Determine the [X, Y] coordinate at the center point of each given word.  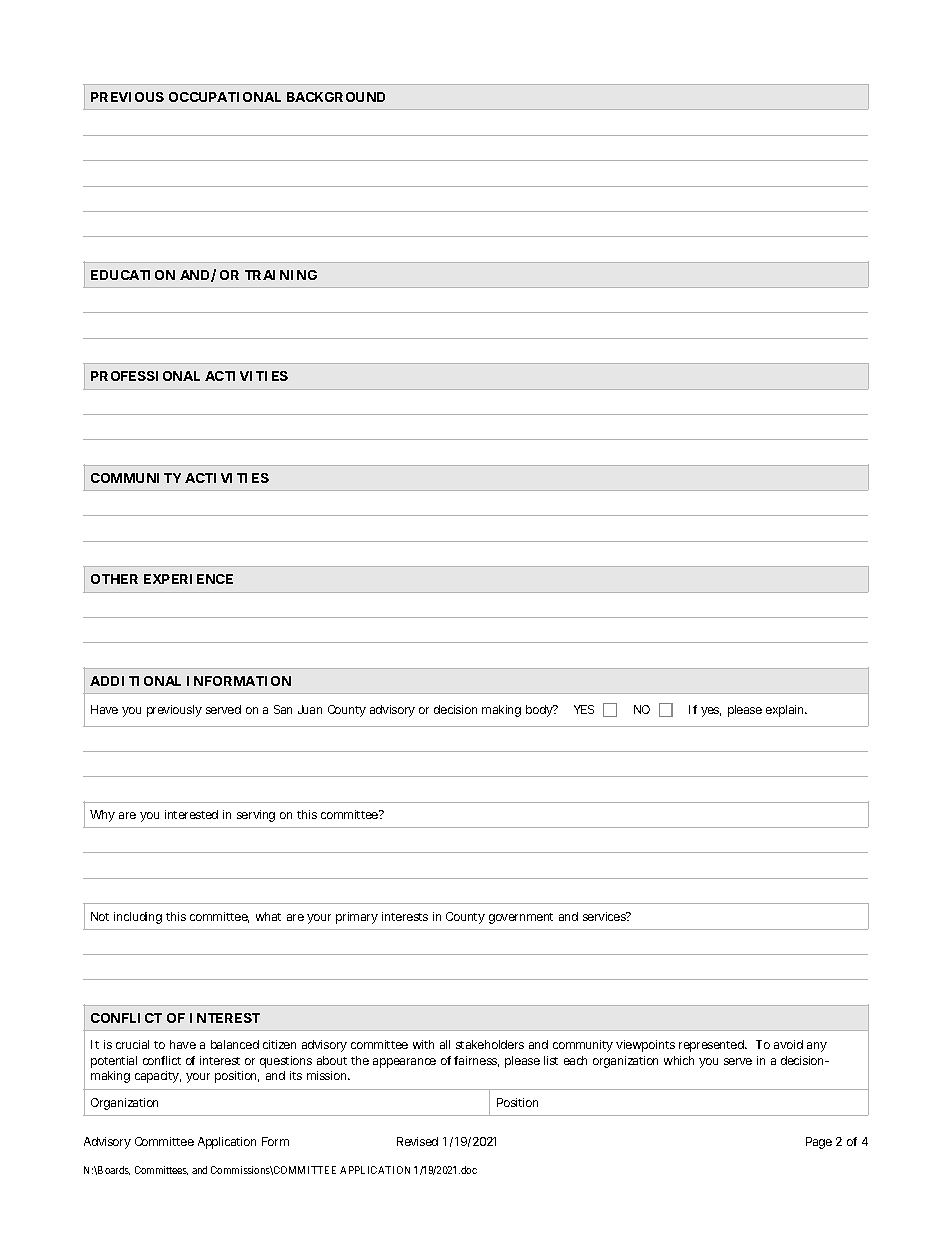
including [138, 918]
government [521, 918]
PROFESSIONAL [145, 376]
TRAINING [281, 275]
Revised [417, 1141]
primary [357, 918]
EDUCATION [133, 275]
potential [114, 1062]
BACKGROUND [336, 97]
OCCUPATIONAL [225, 97]
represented [712, 1046]
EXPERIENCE [188, 579]
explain [786, 711]
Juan [310, 709]
